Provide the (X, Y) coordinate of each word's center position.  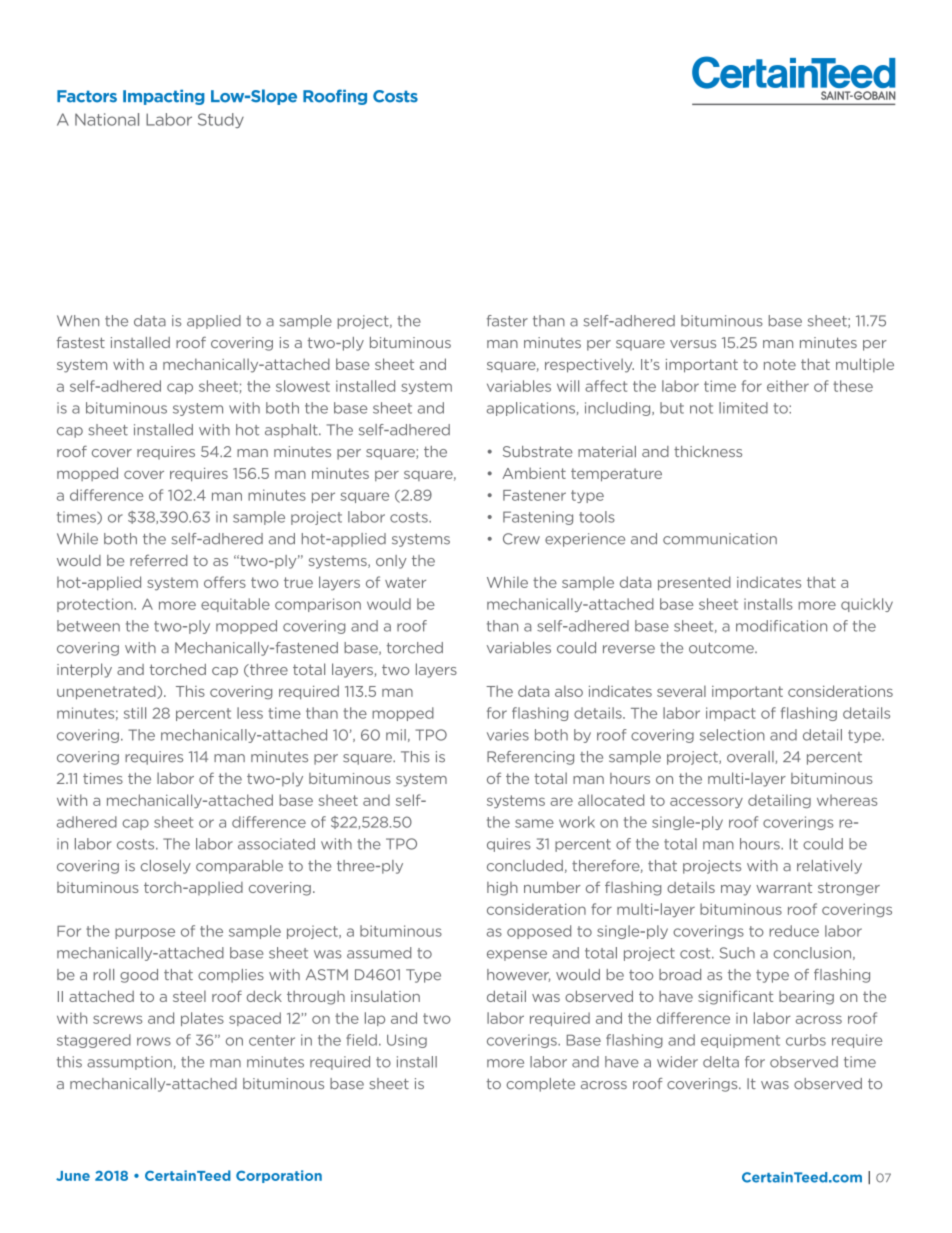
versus (693, 344)
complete (540, 1085)
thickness (708, 451)
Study (221, 120)
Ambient (534, 473)
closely (166, 867)
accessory (706, 802)
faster (507, 321)
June (73, 1176)
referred (158, 560)
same (534, 823)
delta (721, 1062)
